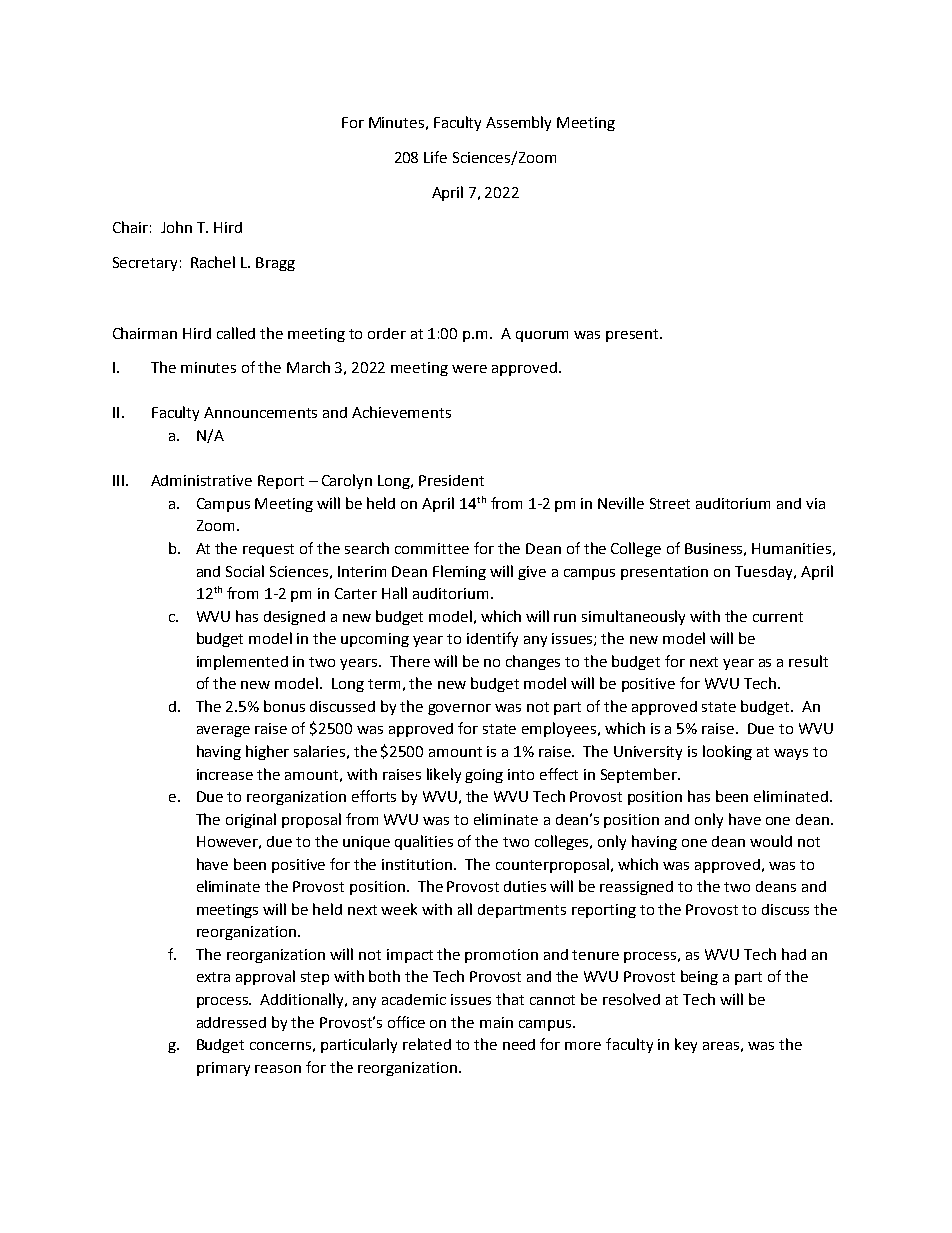 Image resolution: width=952 pixels, height=1233 pixels. I want to click on were, so click(469, 369).
